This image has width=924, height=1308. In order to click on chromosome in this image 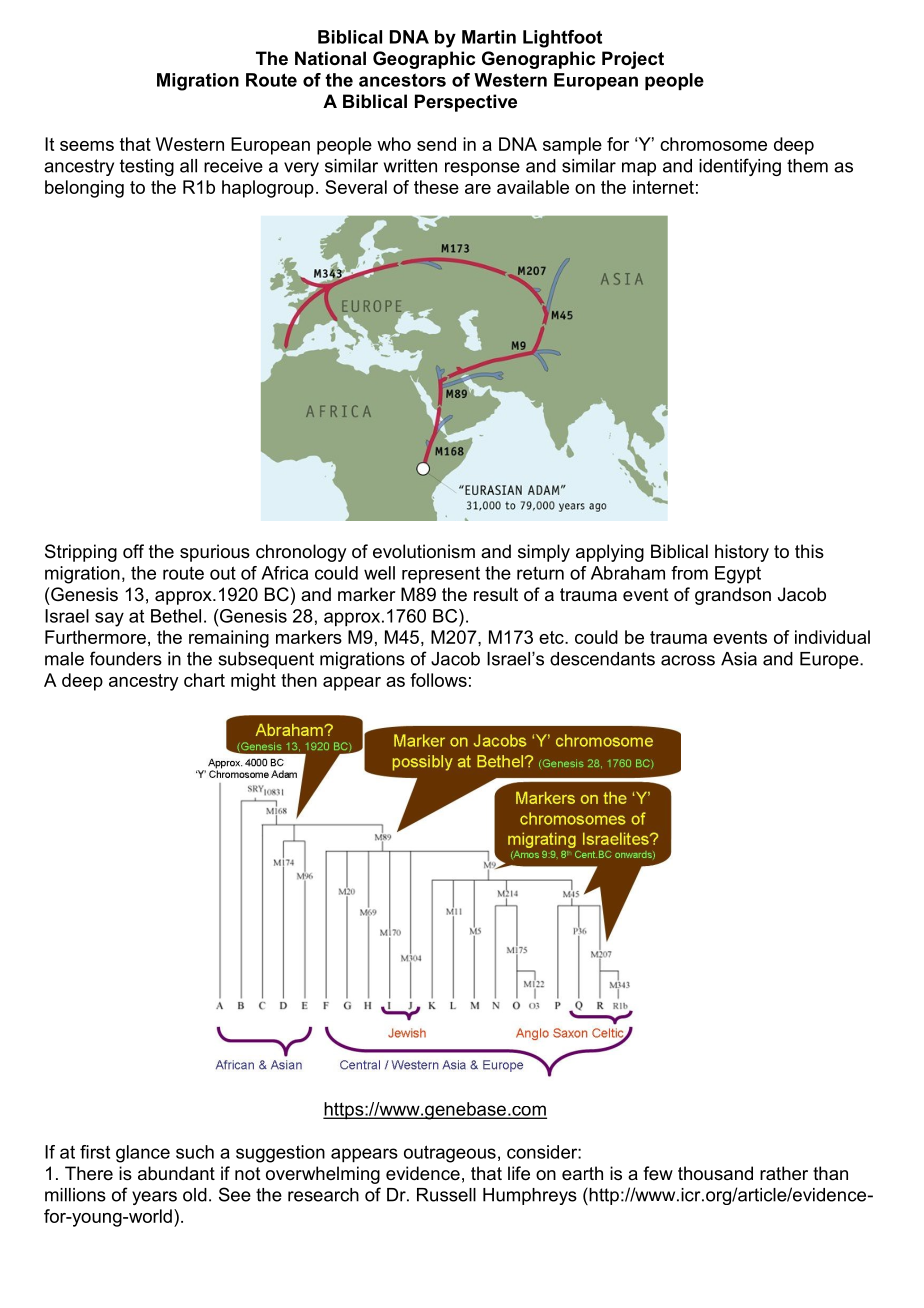, I will do `click(713, 144)`.
